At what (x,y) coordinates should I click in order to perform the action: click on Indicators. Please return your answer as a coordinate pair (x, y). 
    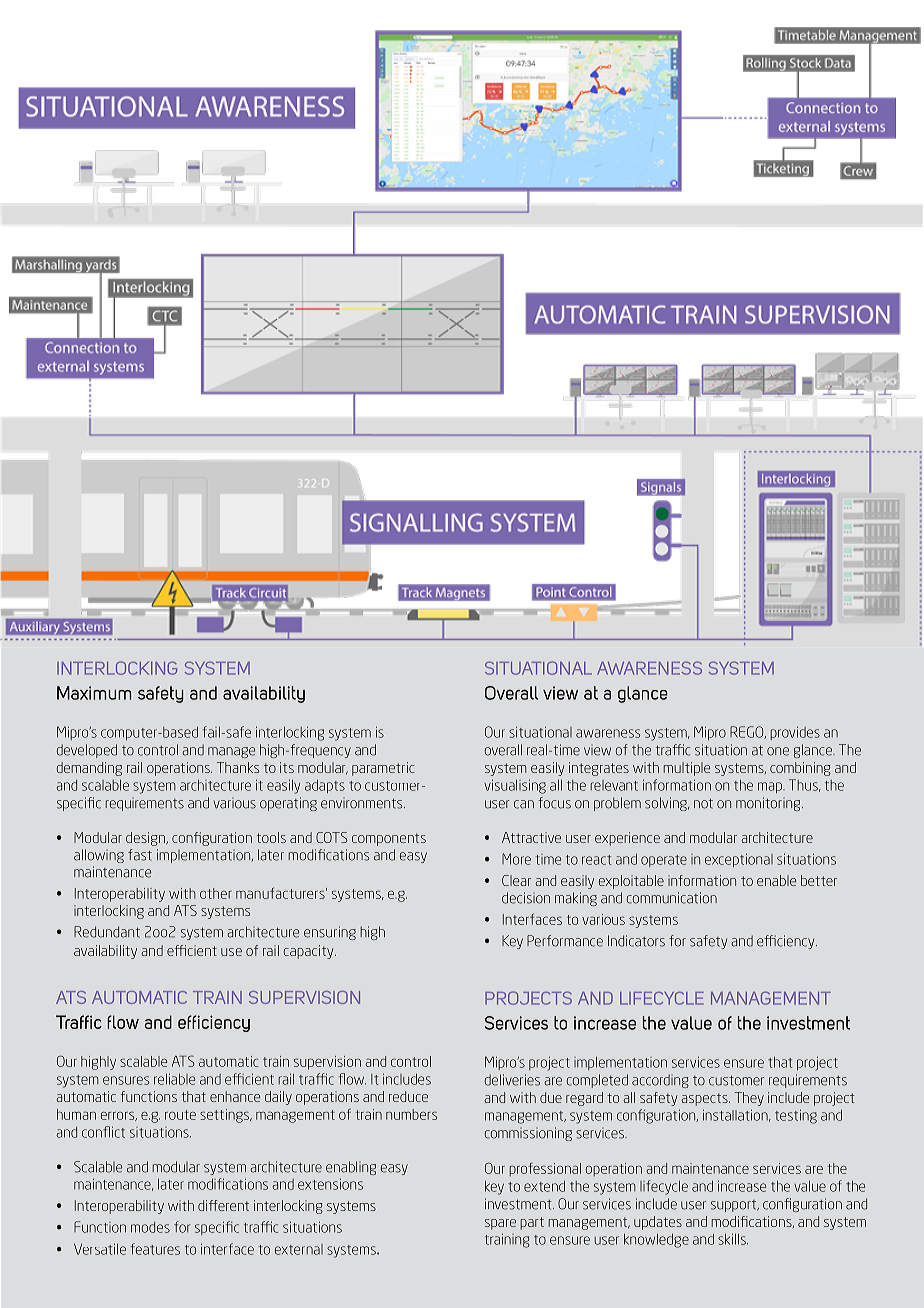
    Looking at the image, I should click on (636, 941).
